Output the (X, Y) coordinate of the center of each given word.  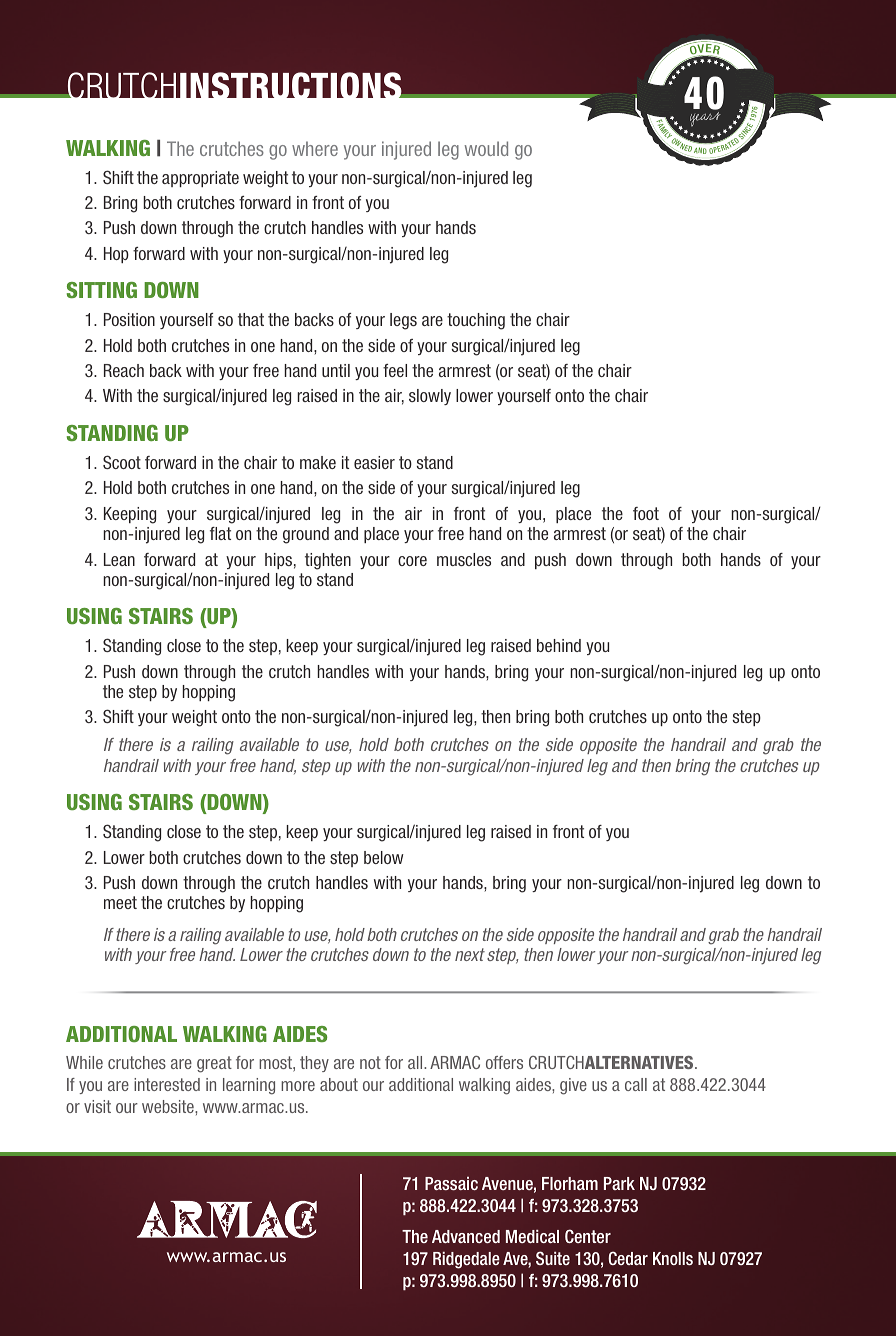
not (370, 1062)
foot (646, 513)
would (486, 148)
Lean (119, 559)
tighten (328, 561)
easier (374, 462)
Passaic (451, 1183)
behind (559, 645)
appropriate (200, 179)
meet (120, 902)
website (169, 1106)
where (315, 148)
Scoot (122, 462)
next (470, 954)
